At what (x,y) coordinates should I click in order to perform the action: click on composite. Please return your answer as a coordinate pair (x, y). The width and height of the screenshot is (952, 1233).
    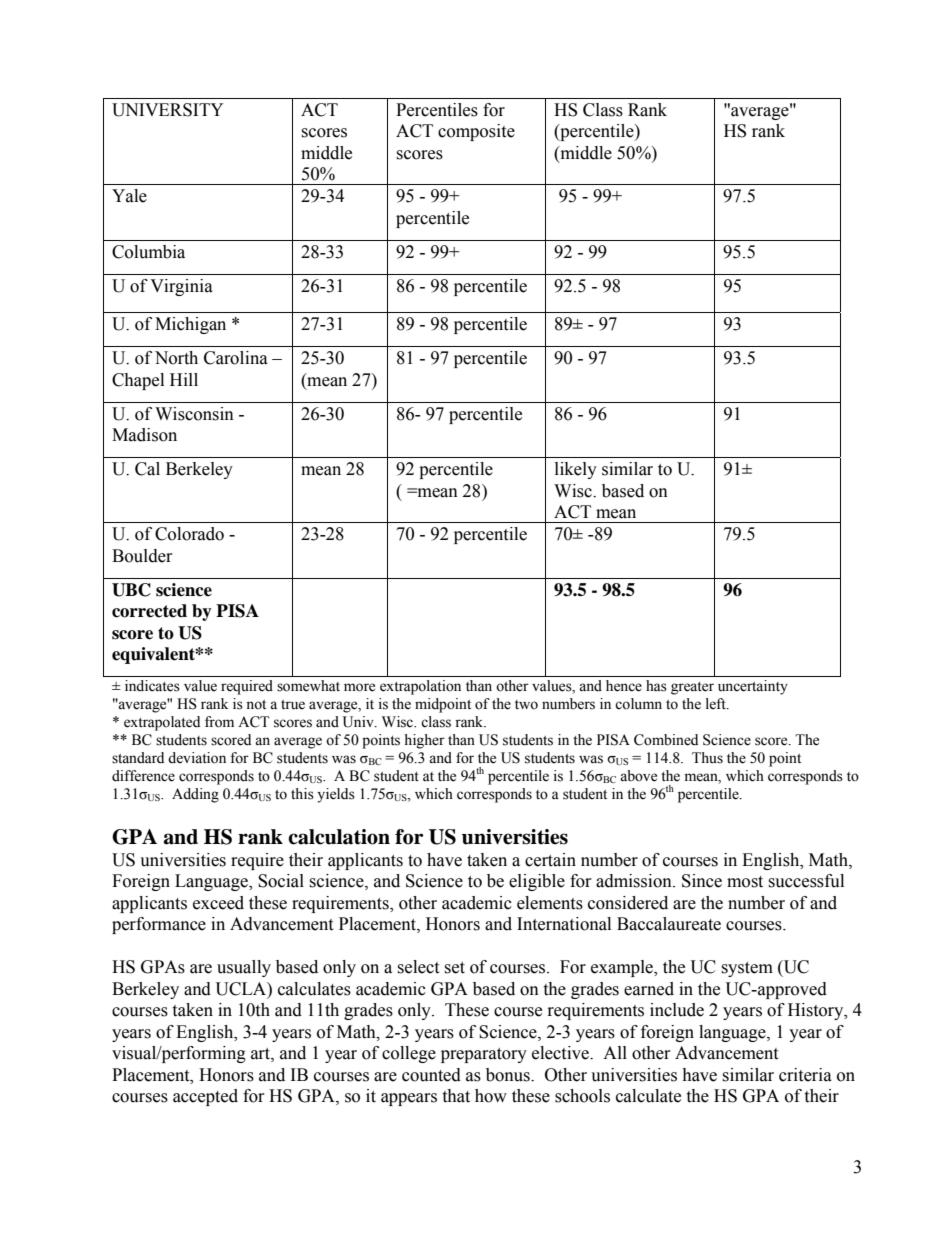
    Looking at the image, I should click on (476, 132).
